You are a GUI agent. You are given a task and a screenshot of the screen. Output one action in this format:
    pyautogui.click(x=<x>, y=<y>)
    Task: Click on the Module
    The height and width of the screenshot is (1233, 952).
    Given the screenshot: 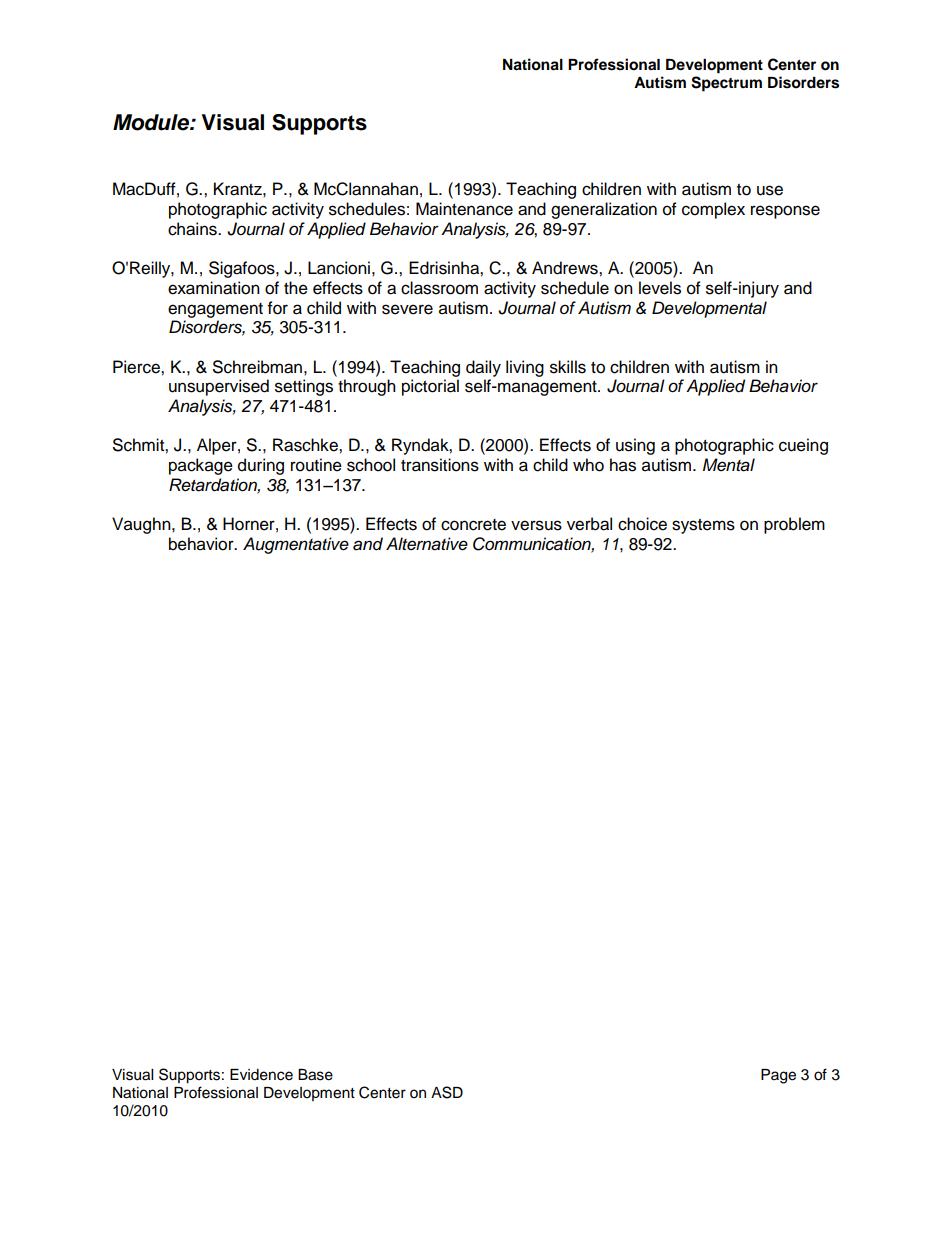 What is the action you would take?
    pyautogui.click(x=152, y=122)
